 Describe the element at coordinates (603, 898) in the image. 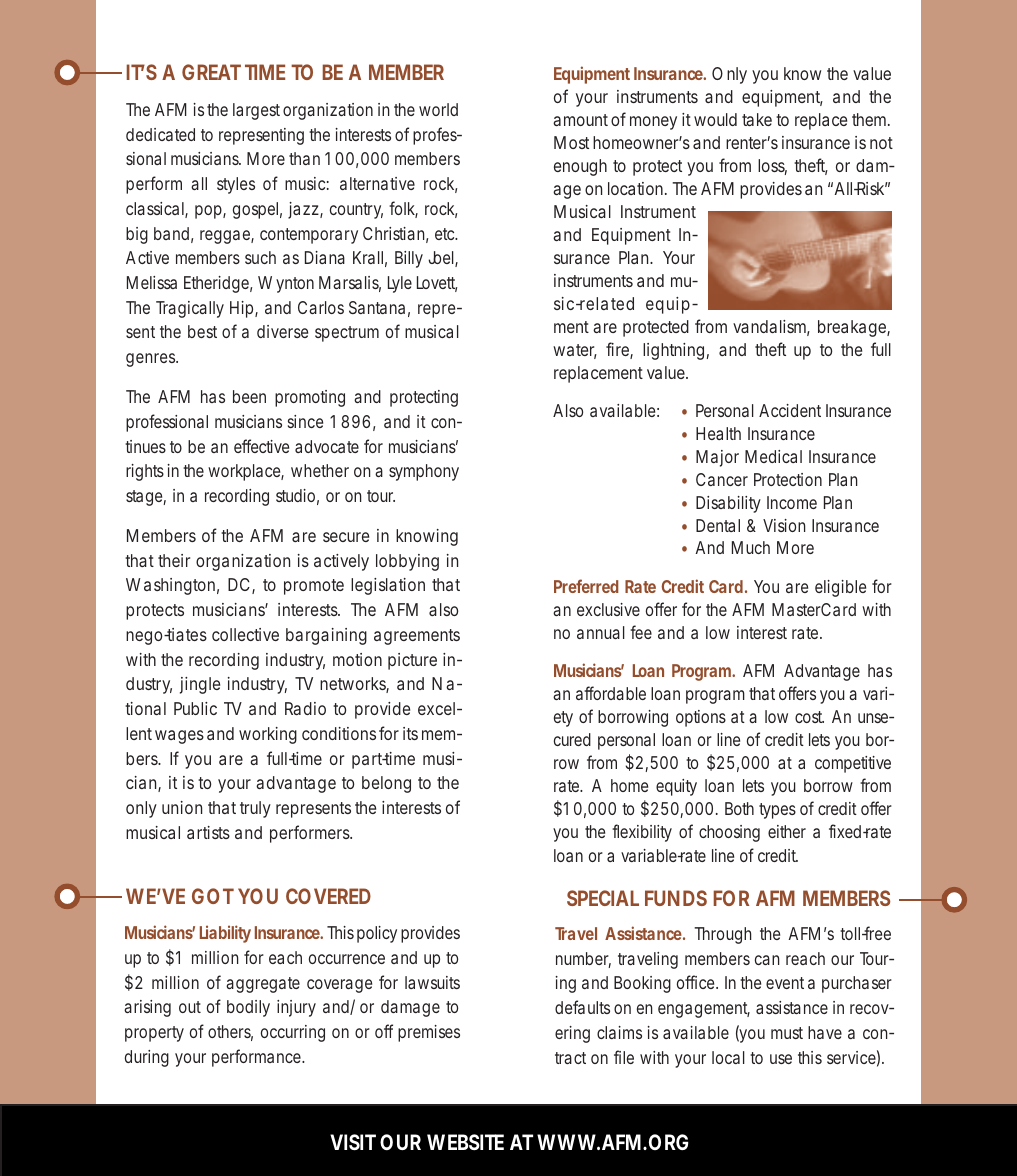

I see `SPECIAL` at that location.
